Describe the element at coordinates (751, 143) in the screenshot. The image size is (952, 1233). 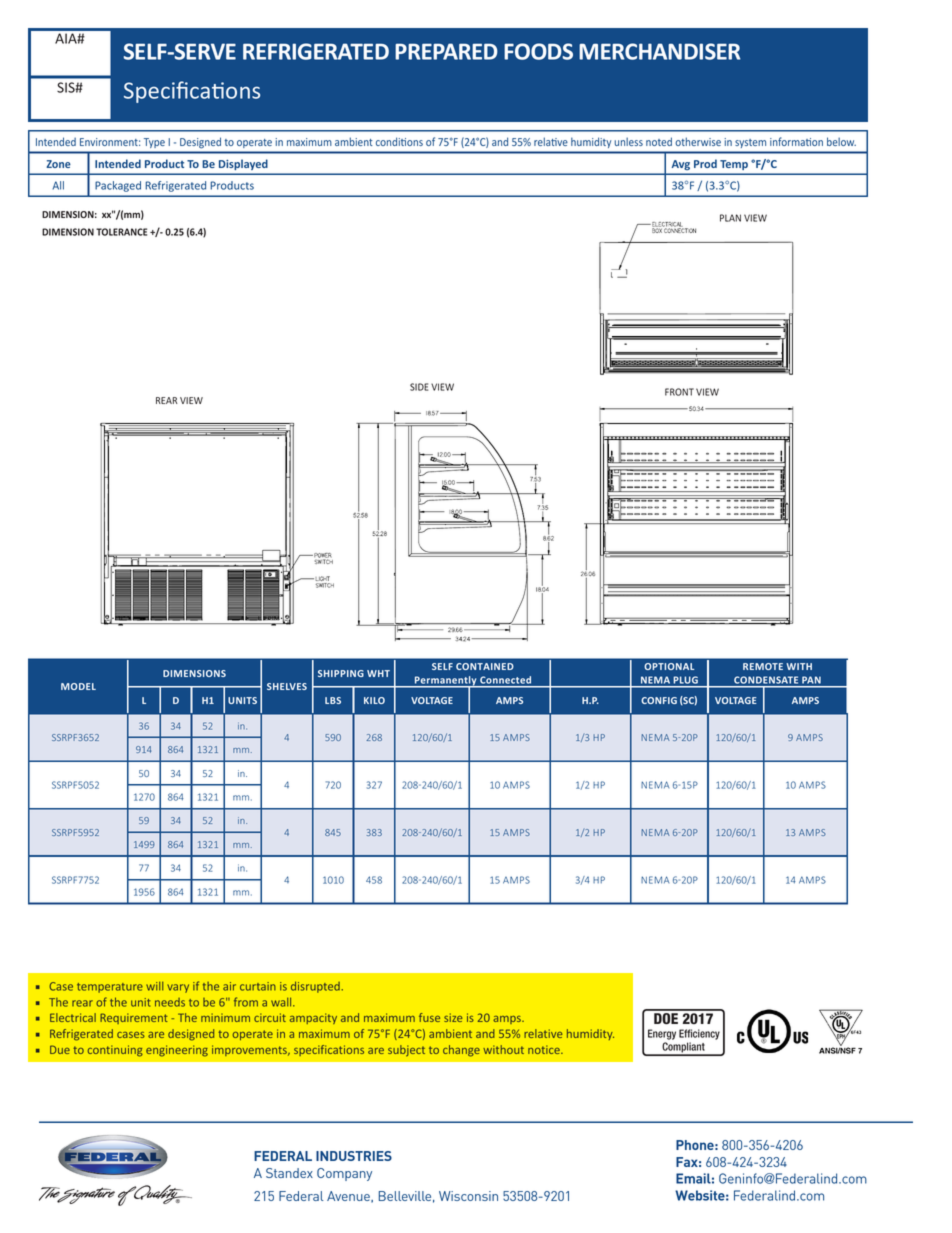
I see `system` at that location.
